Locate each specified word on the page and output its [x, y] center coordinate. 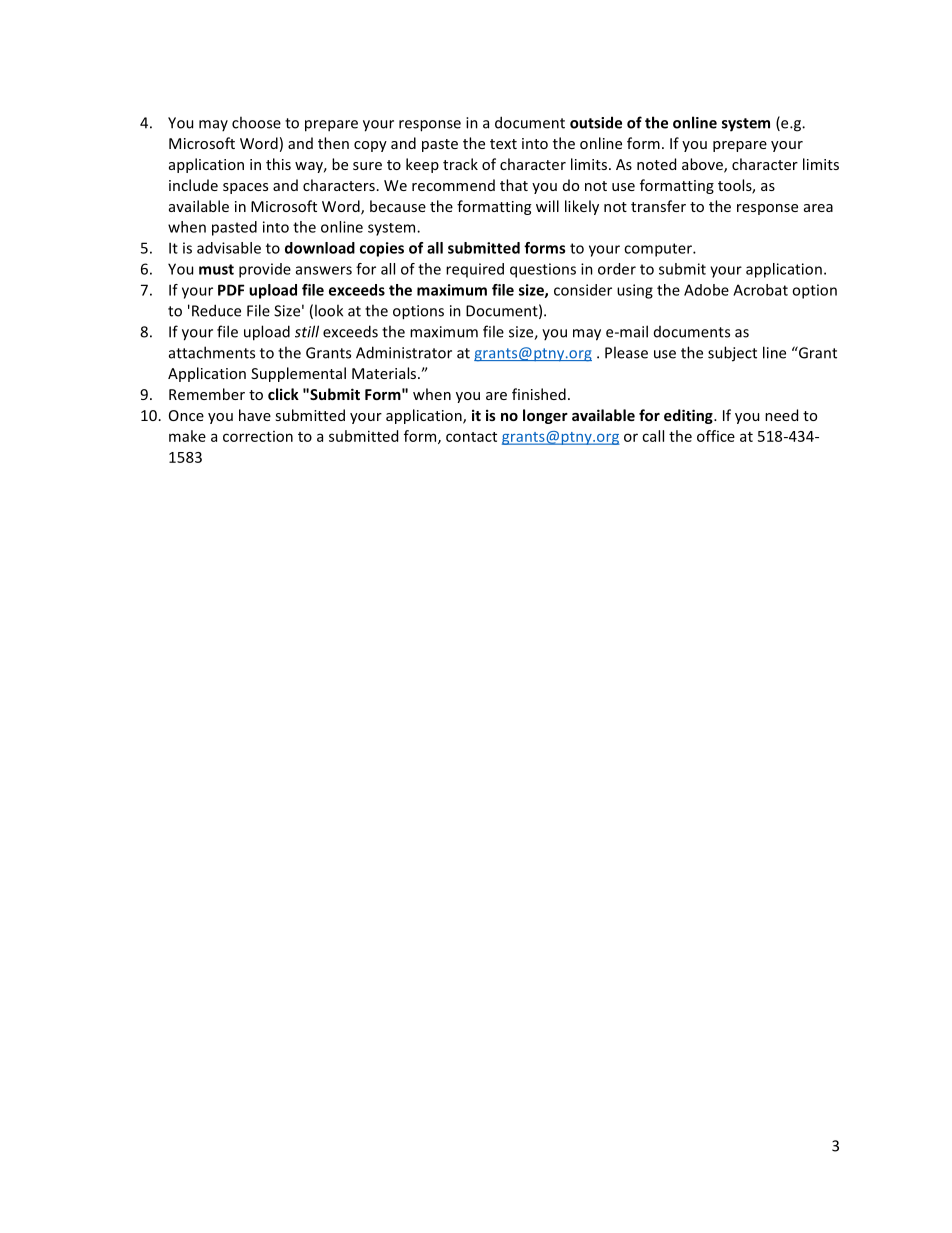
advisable [229, 248]
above [703, 165]
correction [258, 436]
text [503, 144]
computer [659, 250]
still [307, 331]
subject [732, 354]
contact [471, 437]
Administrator [404, 352]
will [547, 206]
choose [256, 122]
